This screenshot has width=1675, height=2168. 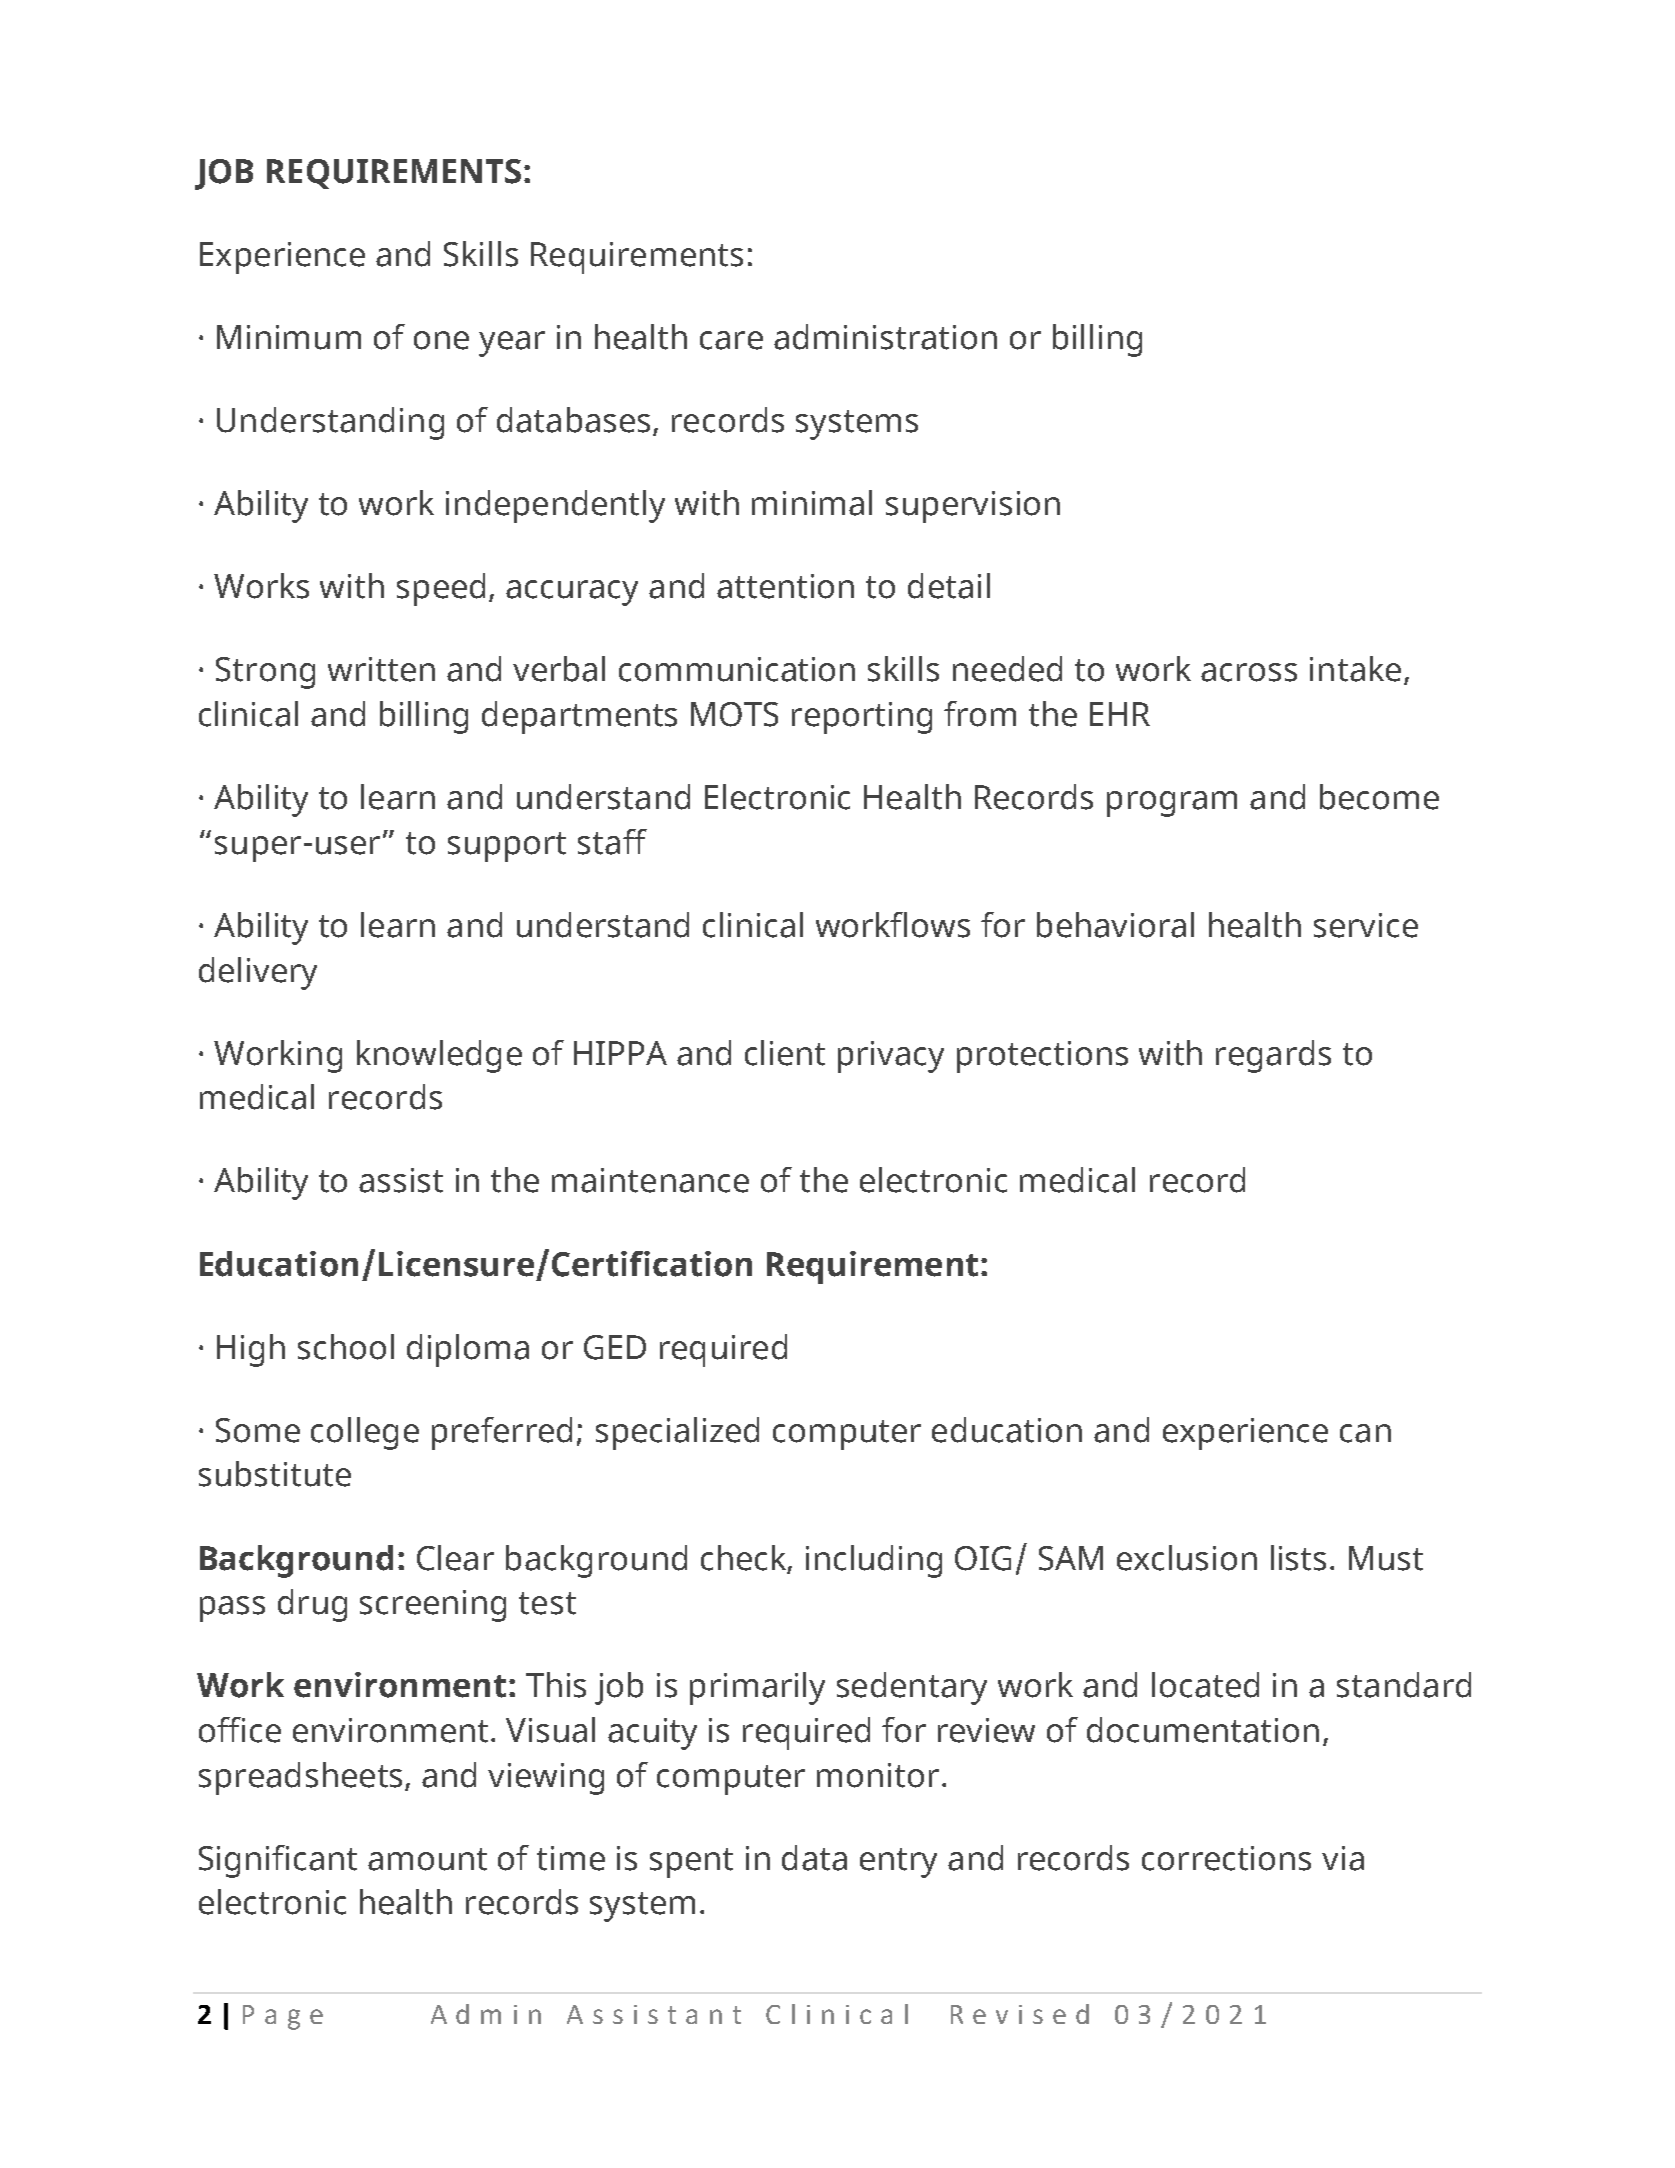 I want to click on care, so click(x=731, y=340).
